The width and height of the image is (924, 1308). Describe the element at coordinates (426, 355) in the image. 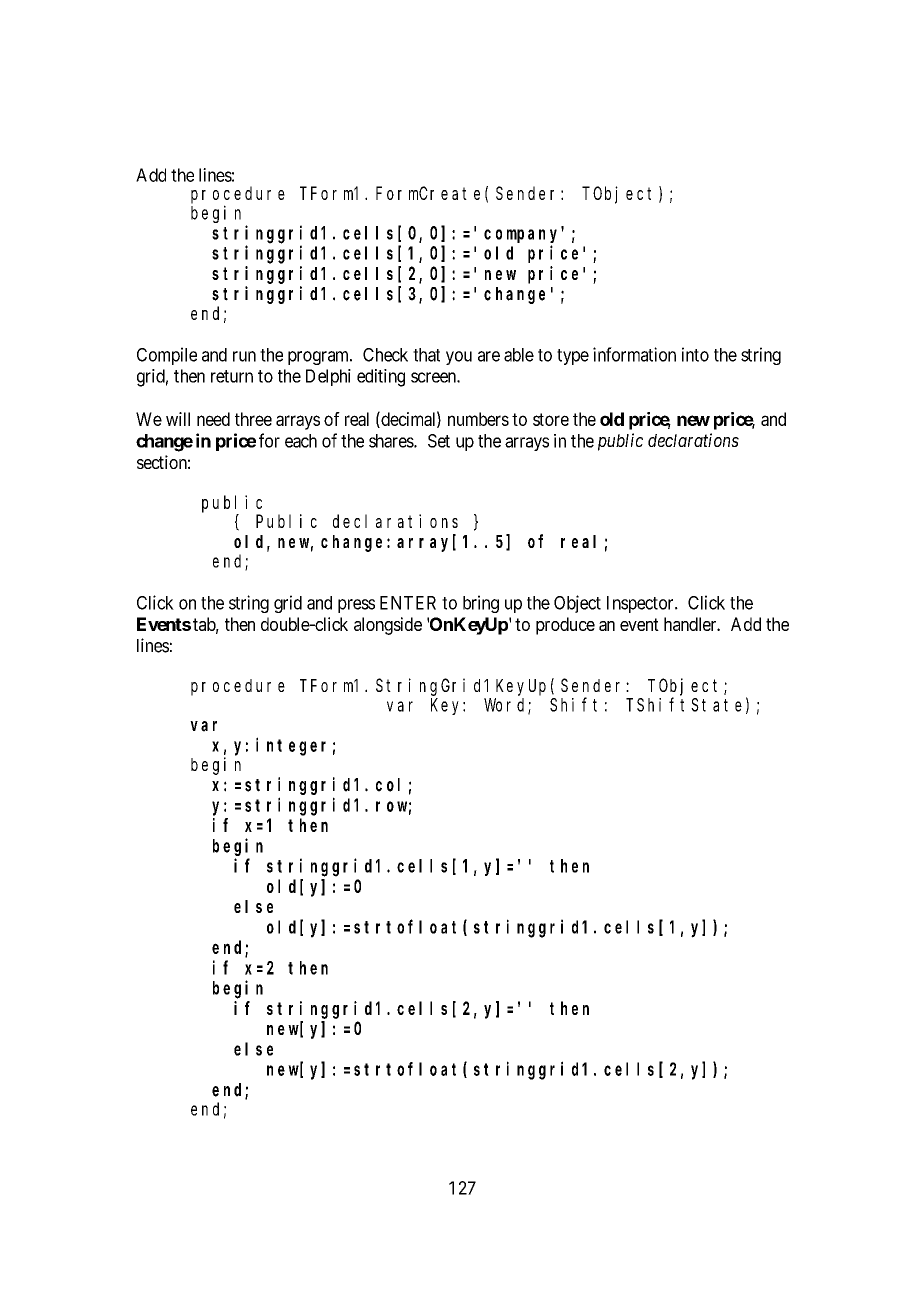

I see `that` at that location.
